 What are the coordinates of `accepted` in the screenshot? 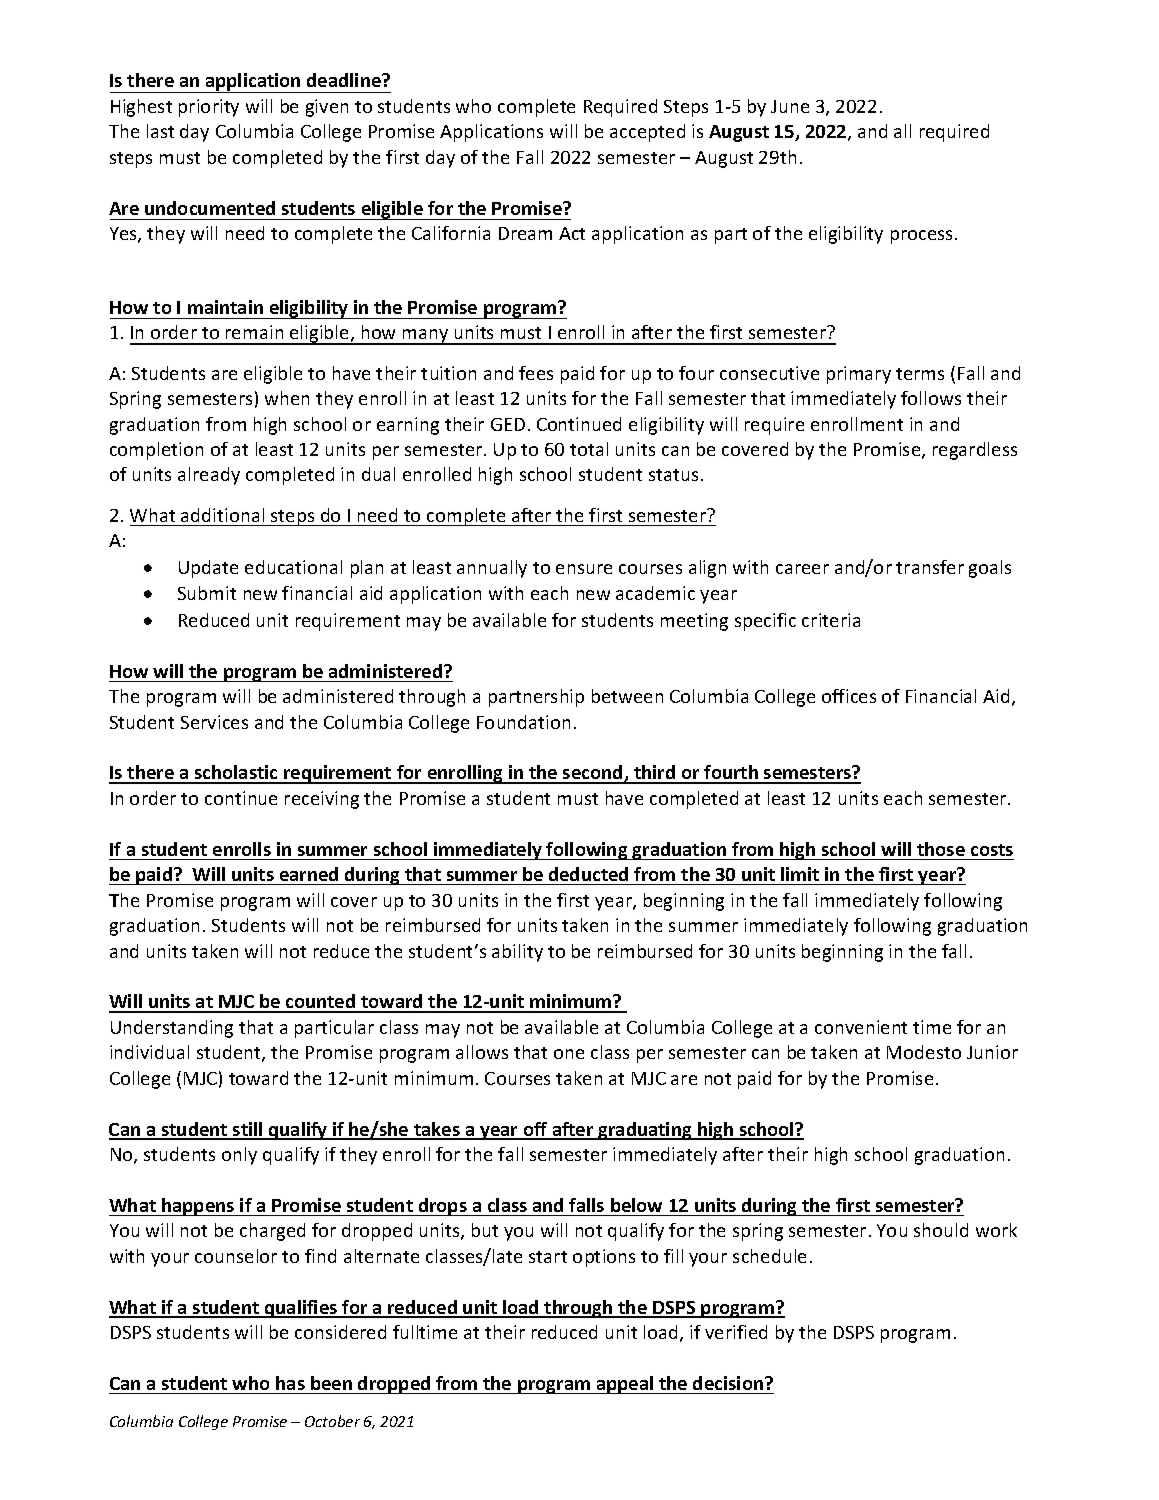 It's located at (647, 133).
